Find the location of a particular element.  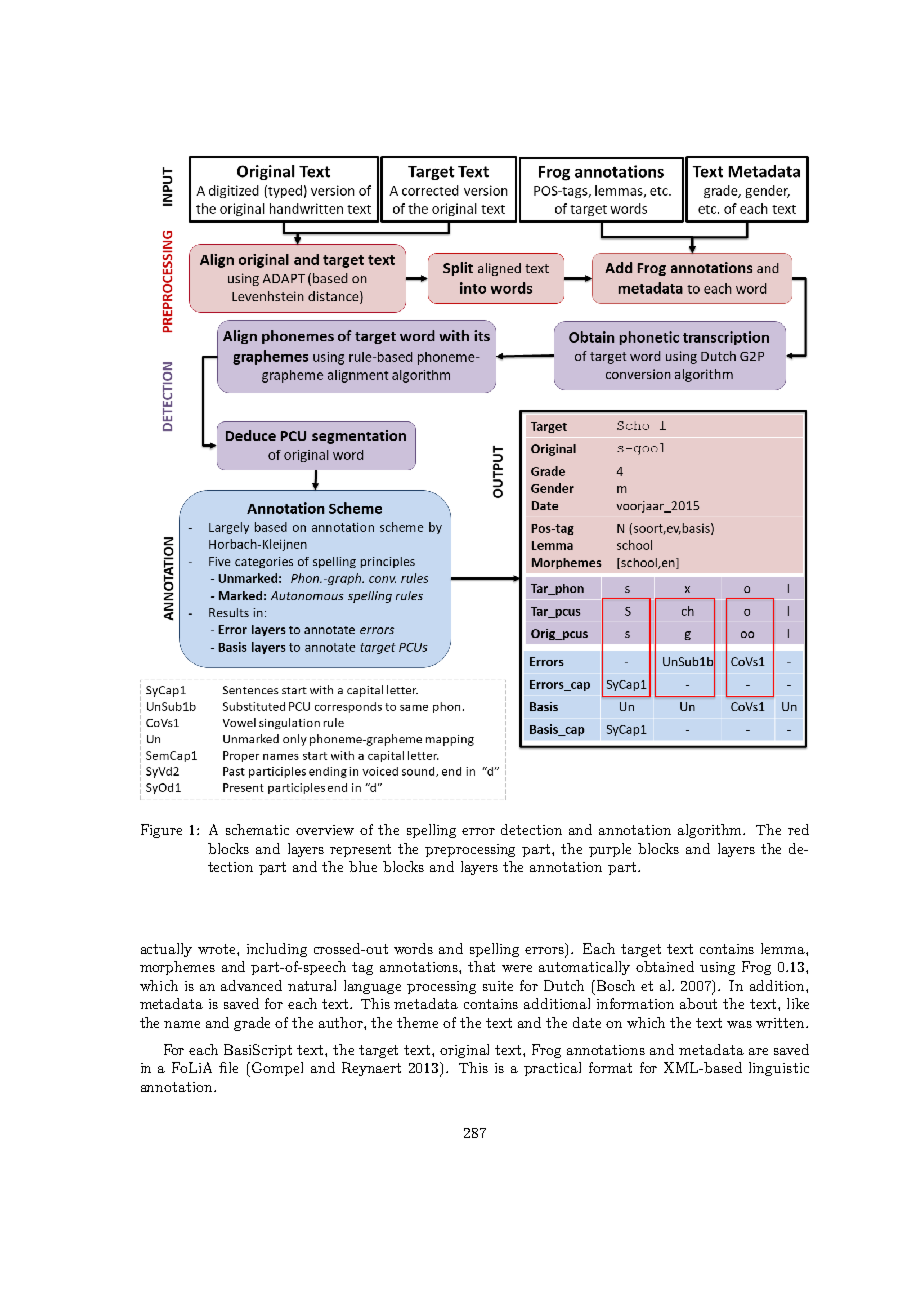

algorithm is located at coordinates (711, 831).
